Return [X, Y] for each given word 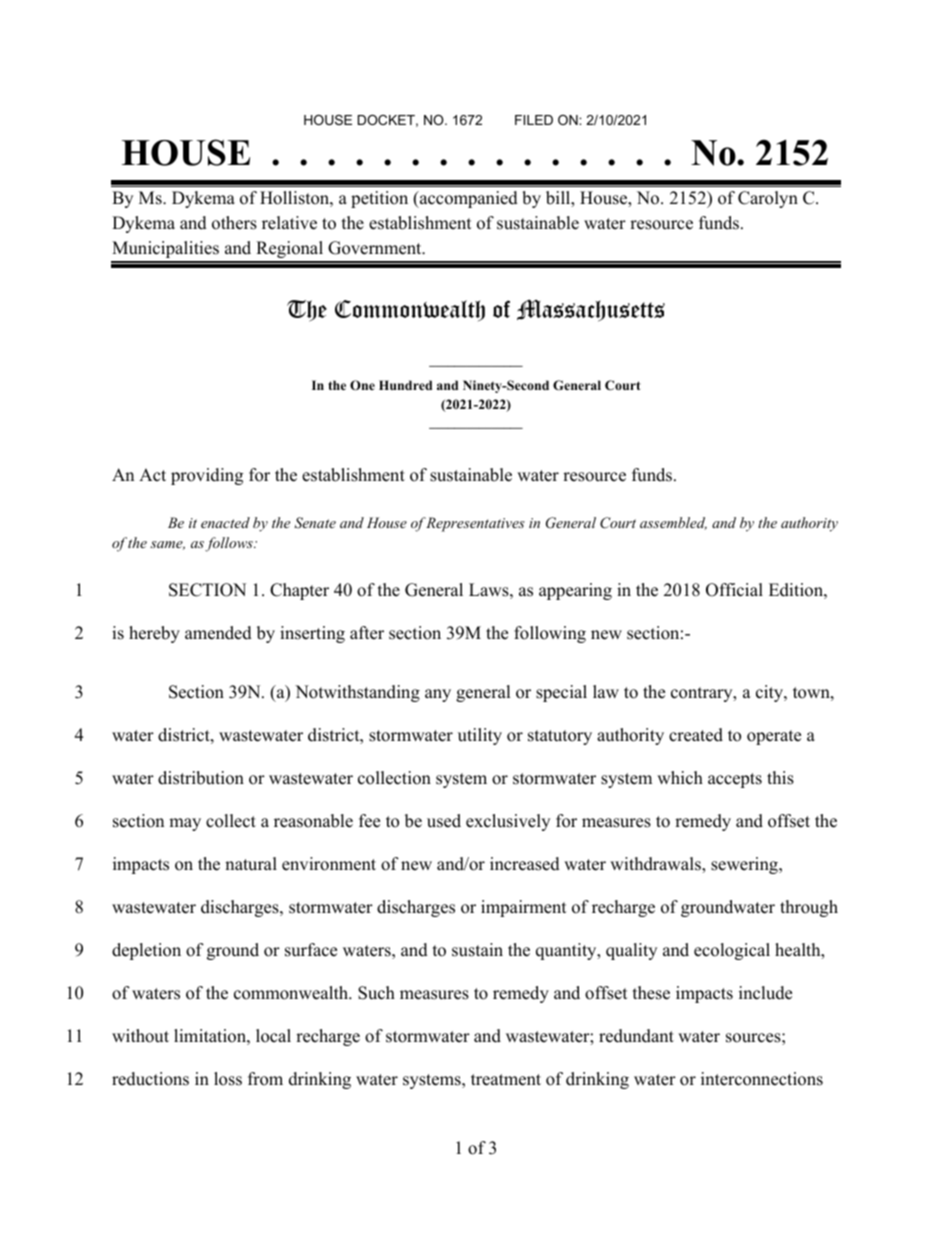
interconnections [762, 1079]
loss [228, 1079]
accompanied [468, 199]
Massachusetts [591, 310]
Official [734, 590]
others [234, 223]
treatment [506, 1080]
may [185, 824]
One [362, 385]
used [444, 821]
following [550, 634]
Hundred [405, 385]
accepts [735, 780]
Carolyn [768, 199]
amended [218, 633]
